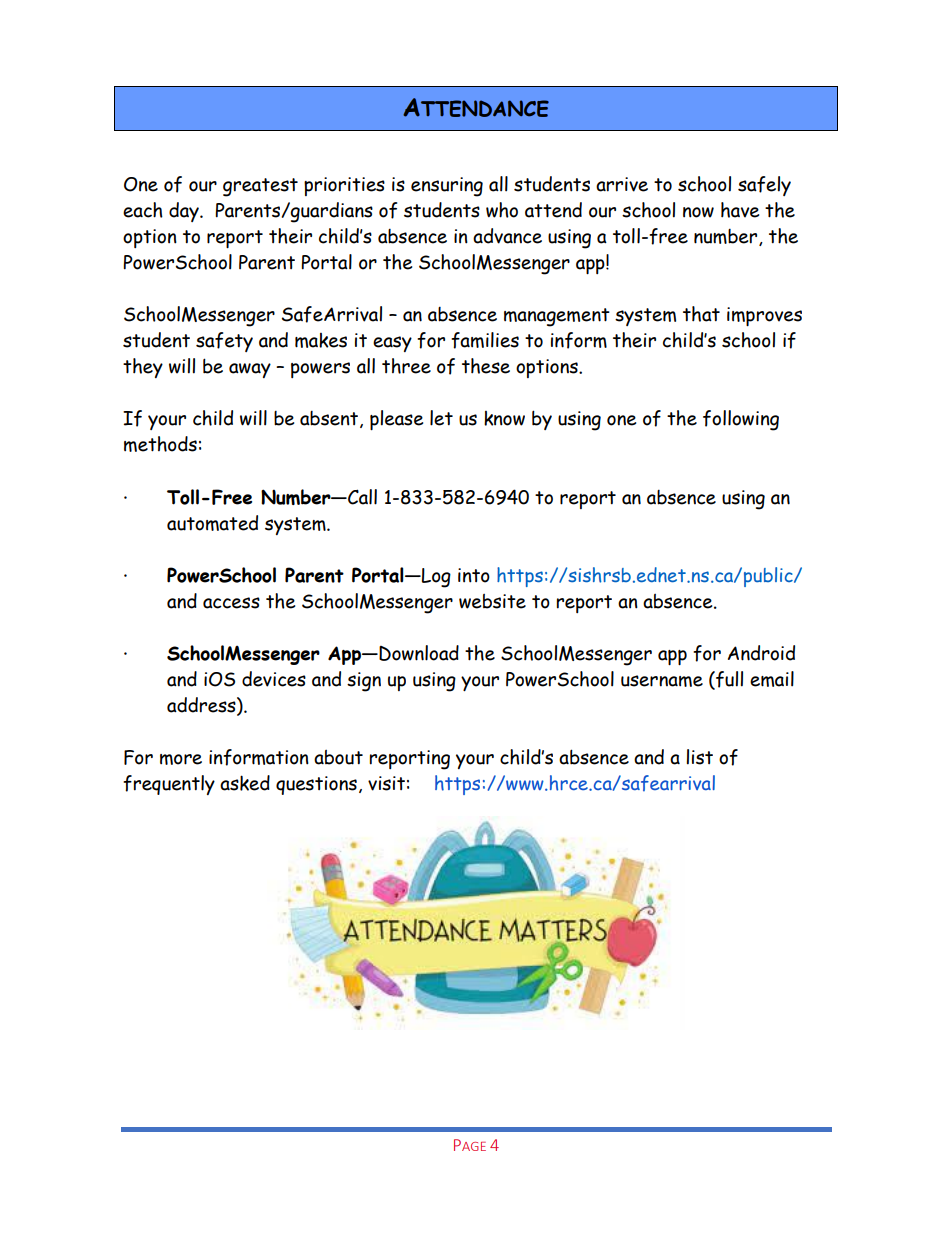  I want to click on into, so click(474, 575).
